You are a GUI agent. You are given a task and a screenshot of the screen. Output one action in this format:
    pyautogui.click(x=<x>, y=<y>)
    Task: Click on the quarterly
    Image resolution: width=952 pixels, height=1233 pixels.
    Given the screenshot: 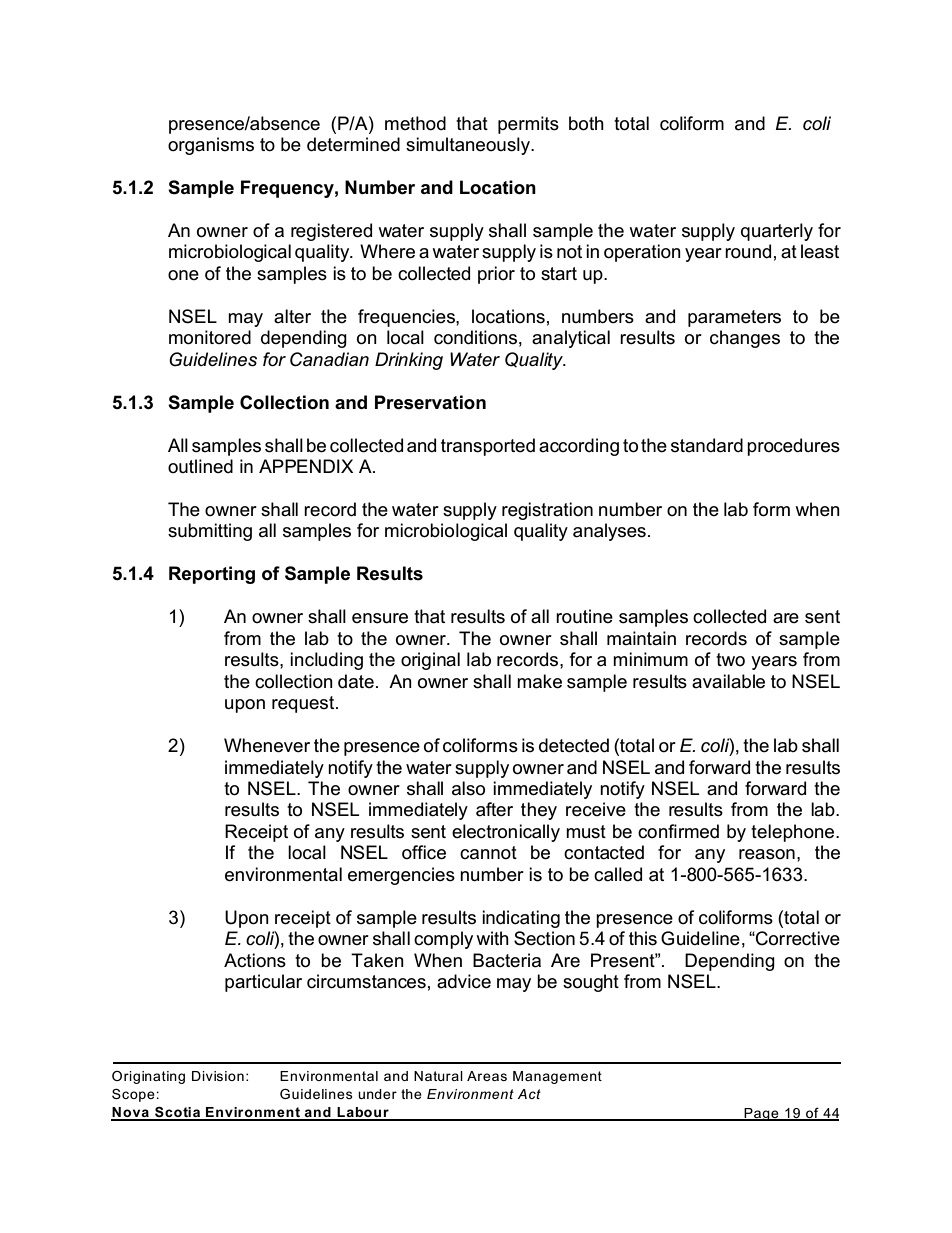 What is the action you would take?
    pyautogui.click(x=777, y=232)
